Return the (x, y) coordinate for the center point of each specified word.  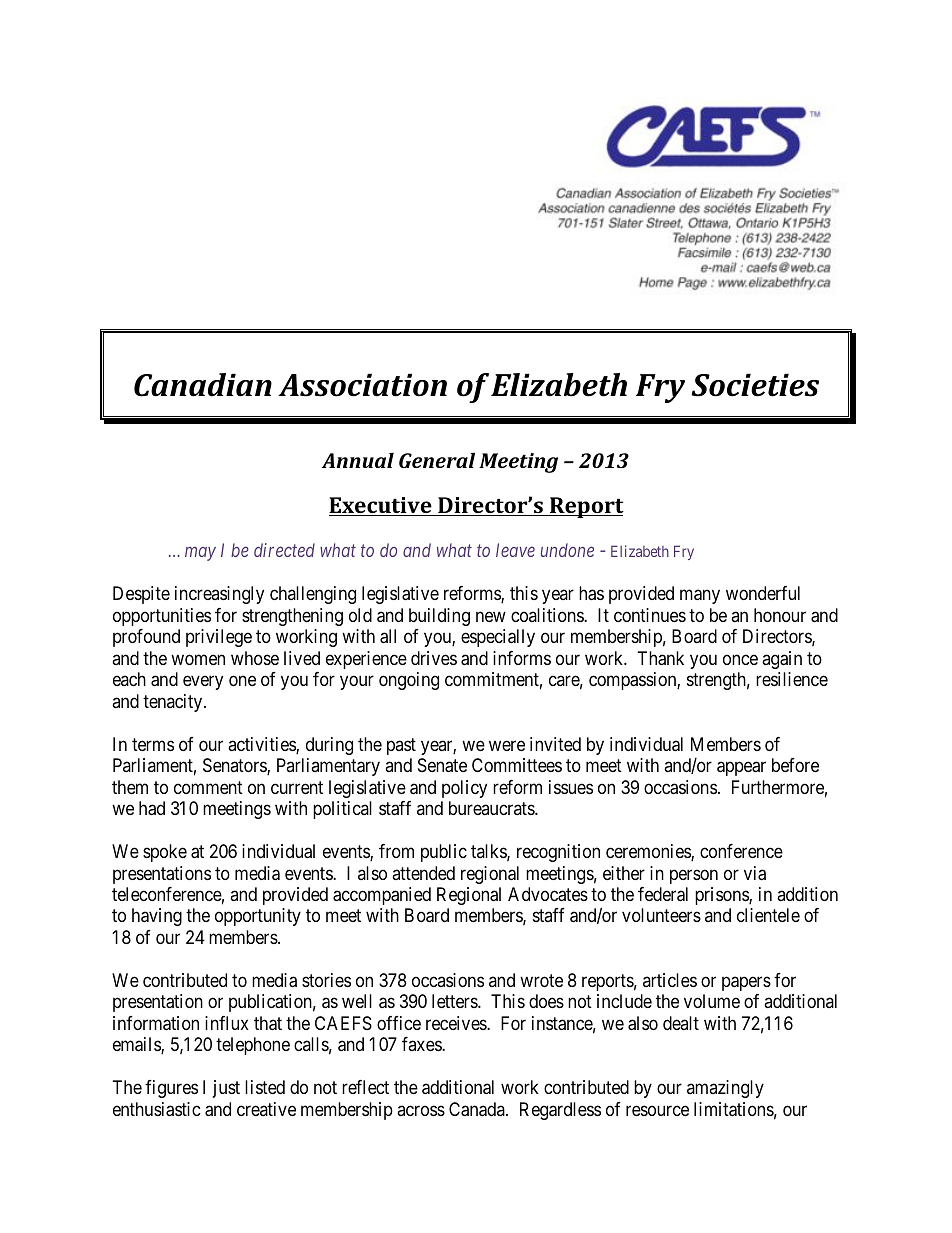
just (226, 1089)
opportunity (258, 917)
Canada (478, 1109)
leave (515, 550)
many (700, 597)
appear (741, 769)
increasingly (219, 595)
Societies (755, 385)
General (437, 460)
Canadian (203, 385)
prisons (722, 896)
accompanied (382, 896)
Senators (235, 766)
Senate (442, 765)
